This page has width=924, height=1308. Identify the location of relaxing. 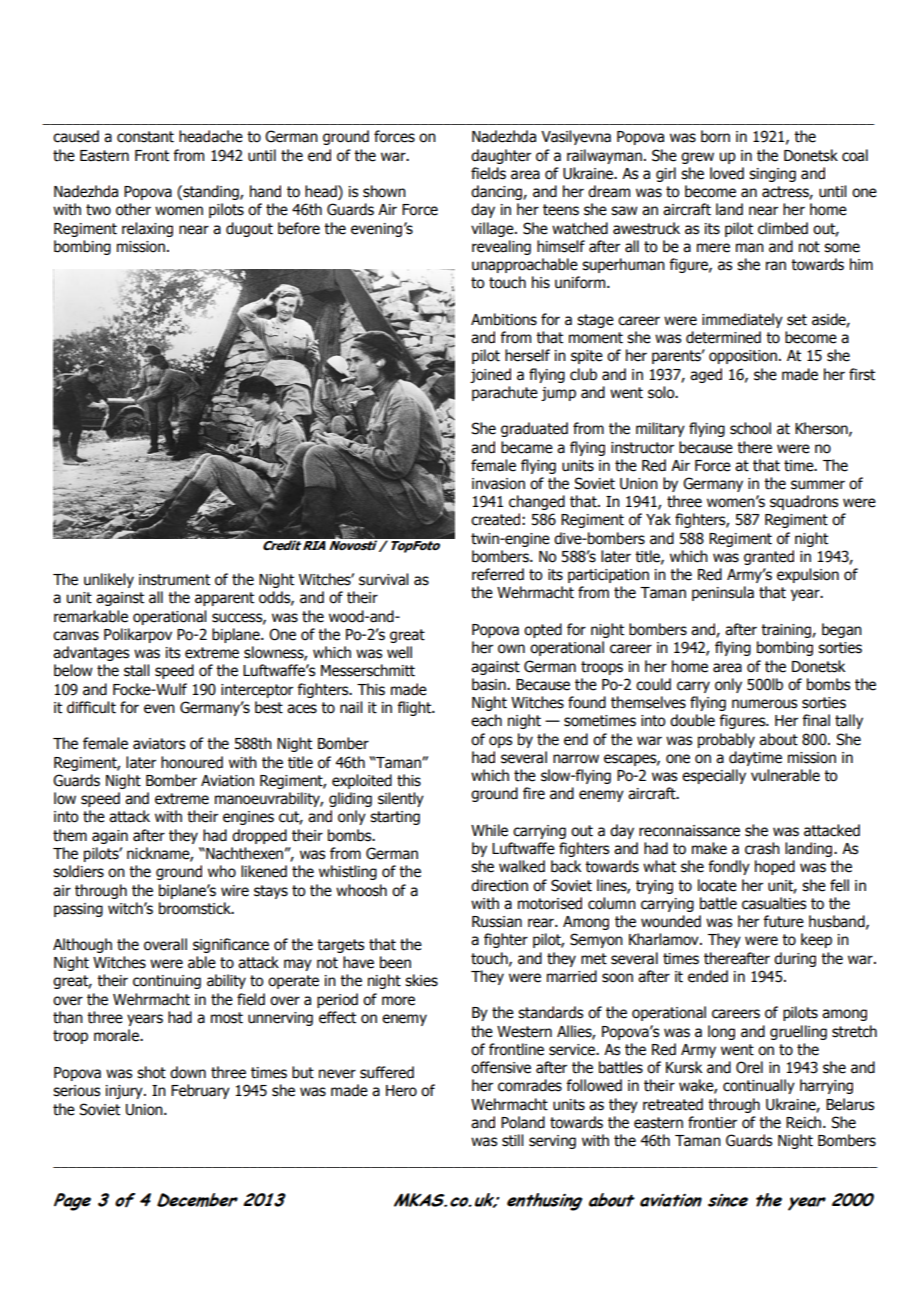
(147, 229).
